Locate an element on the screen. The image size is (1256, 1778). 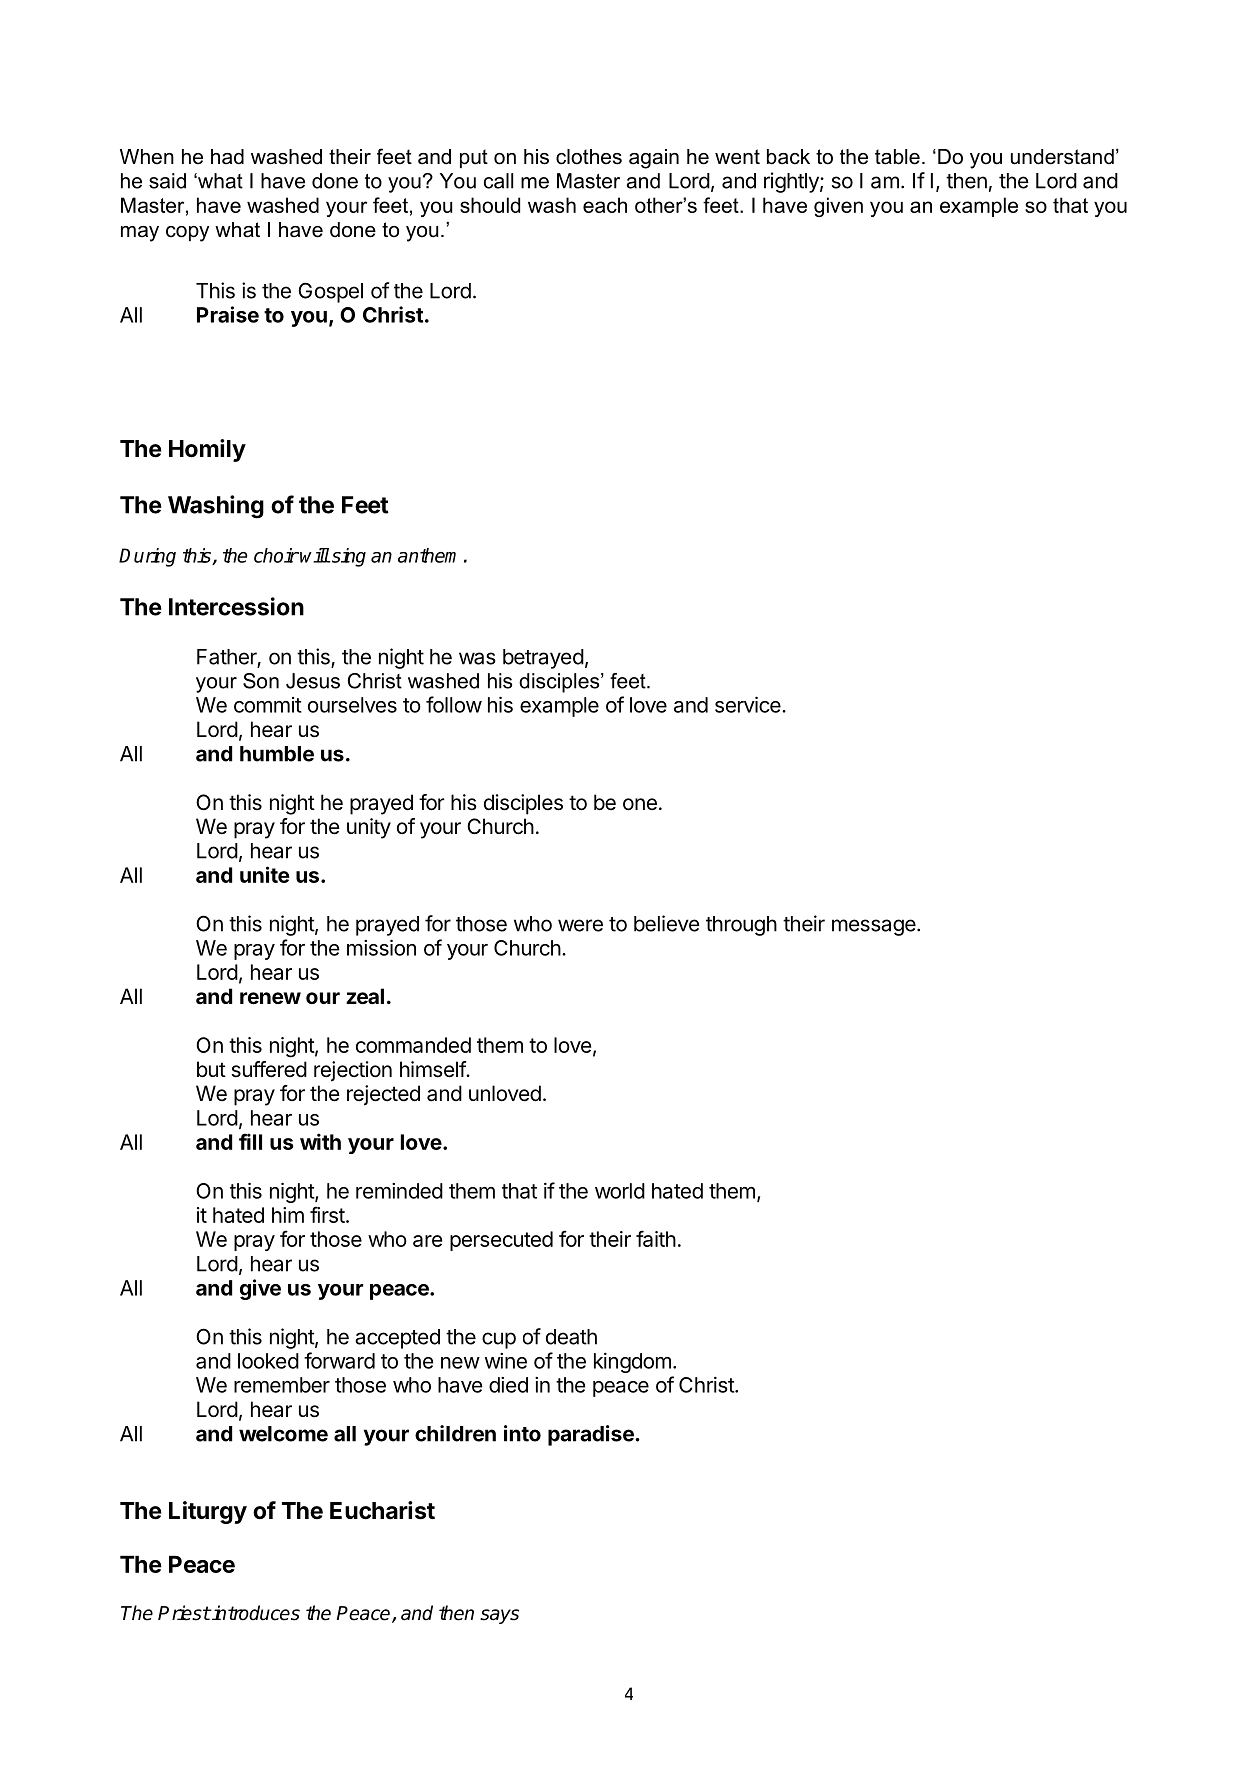
choir is located at coordinates (276, 555).
